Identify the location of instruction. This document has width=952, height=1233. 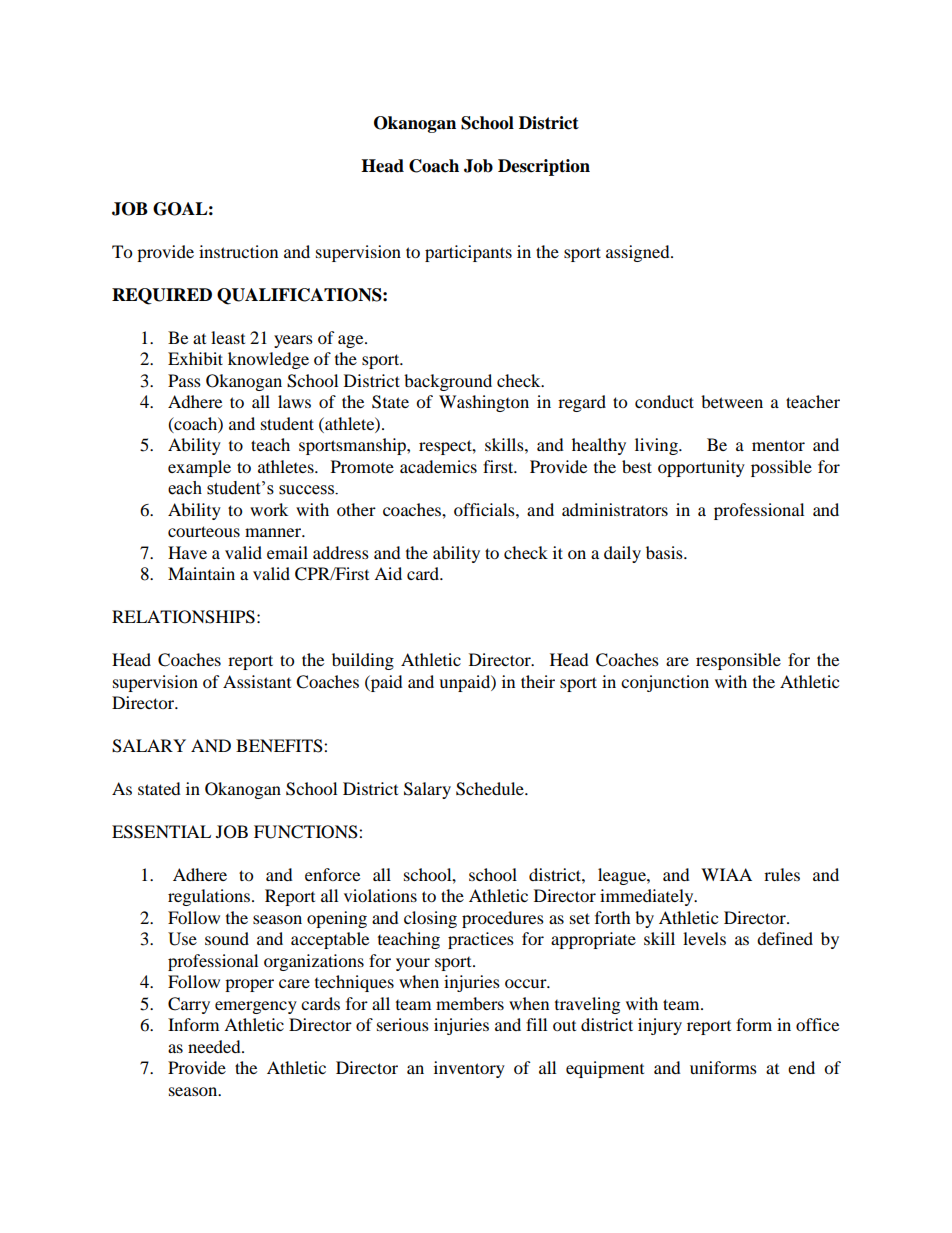
(238, 251).
